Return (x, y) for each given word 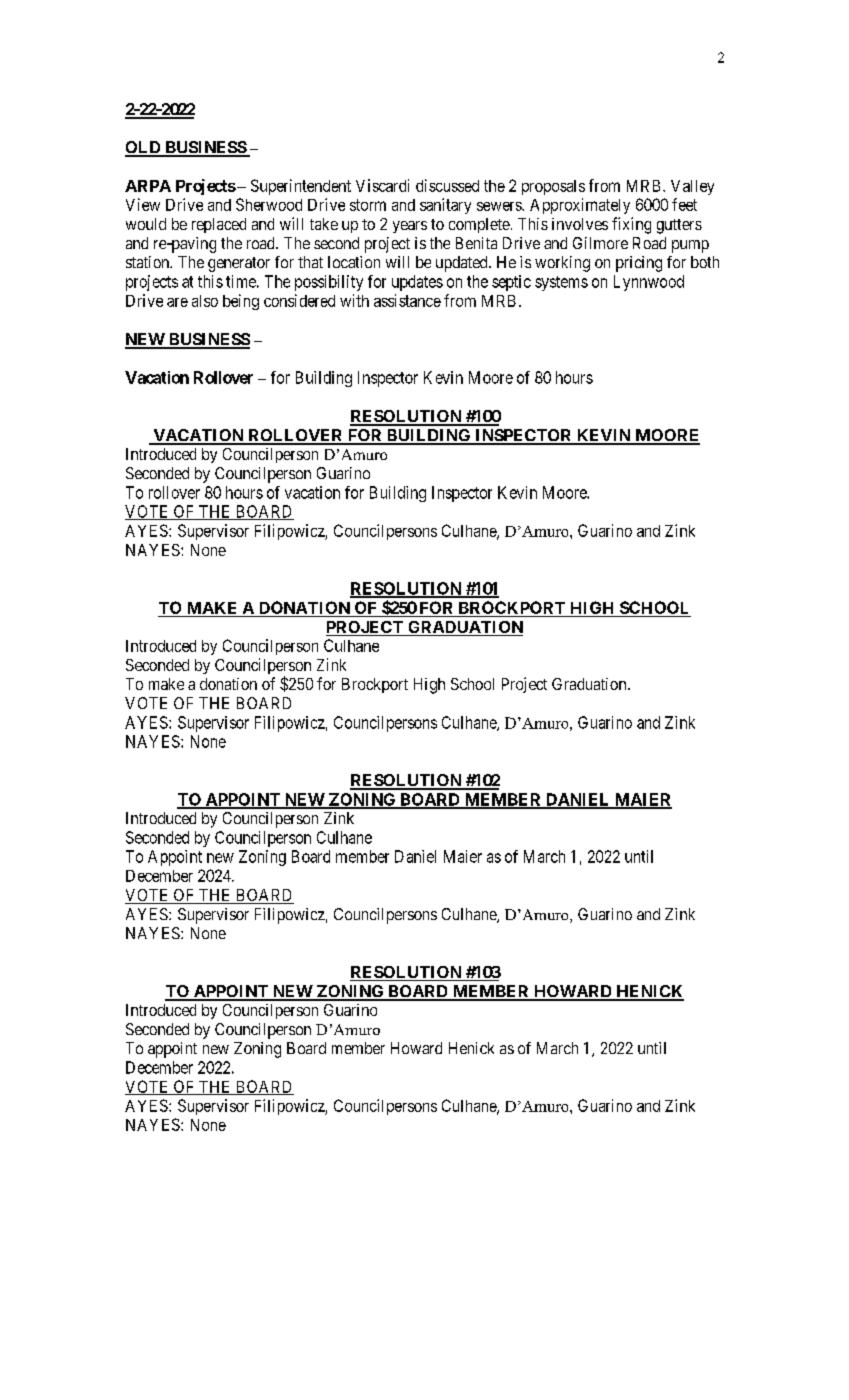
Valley (692, 187)
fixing (631, 225)
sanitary (445, 206)
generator (239, 264)
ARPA (148, 186)
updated (463, 264)
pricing (639, 264)
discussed (447, 185)
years (410, 227)
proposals (553, 187)
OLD (144, 148)
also (205, 301)
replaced (219, 225)
